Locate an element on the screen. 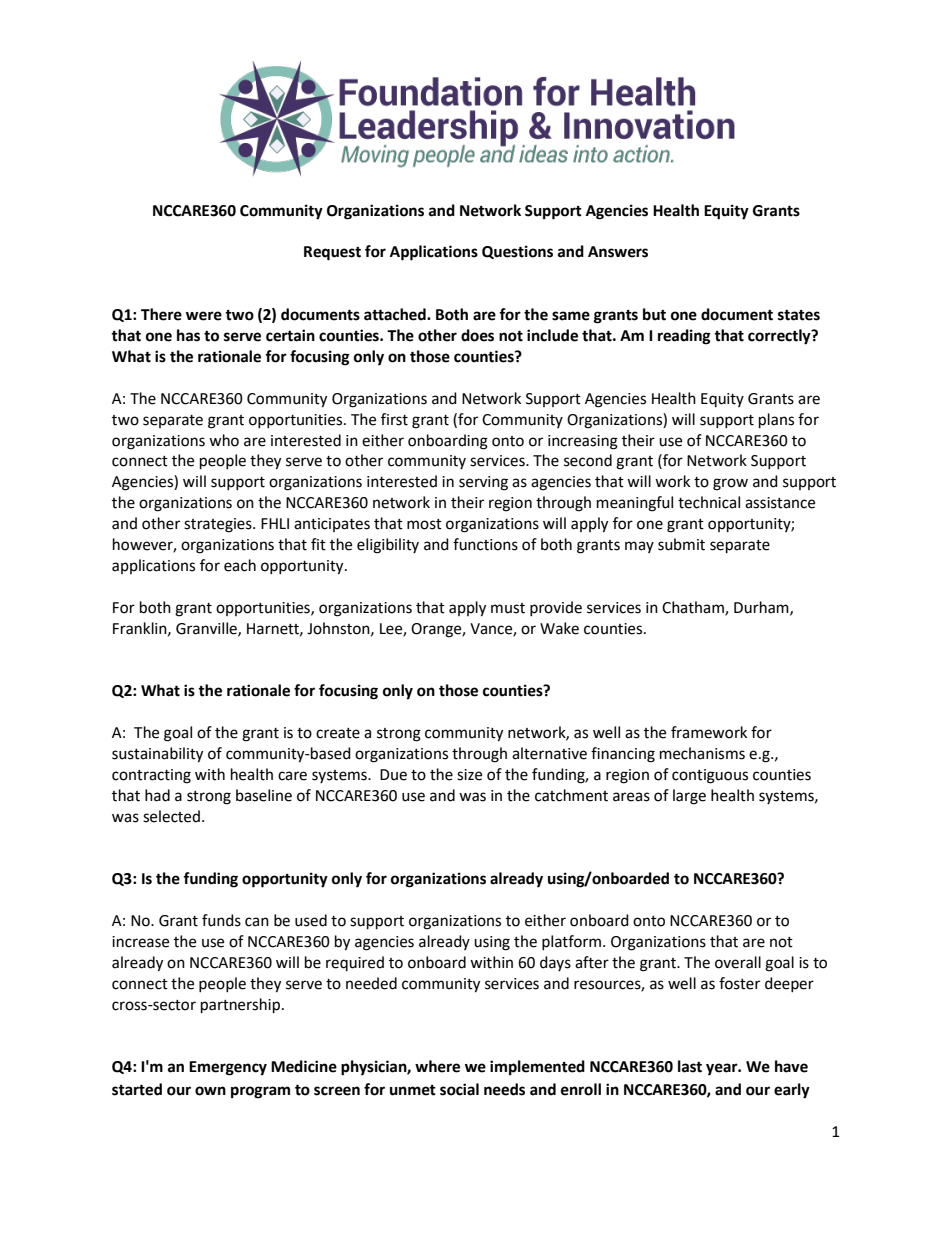 The image size is (952, 1233). were is located at coordinates (204, 316).
